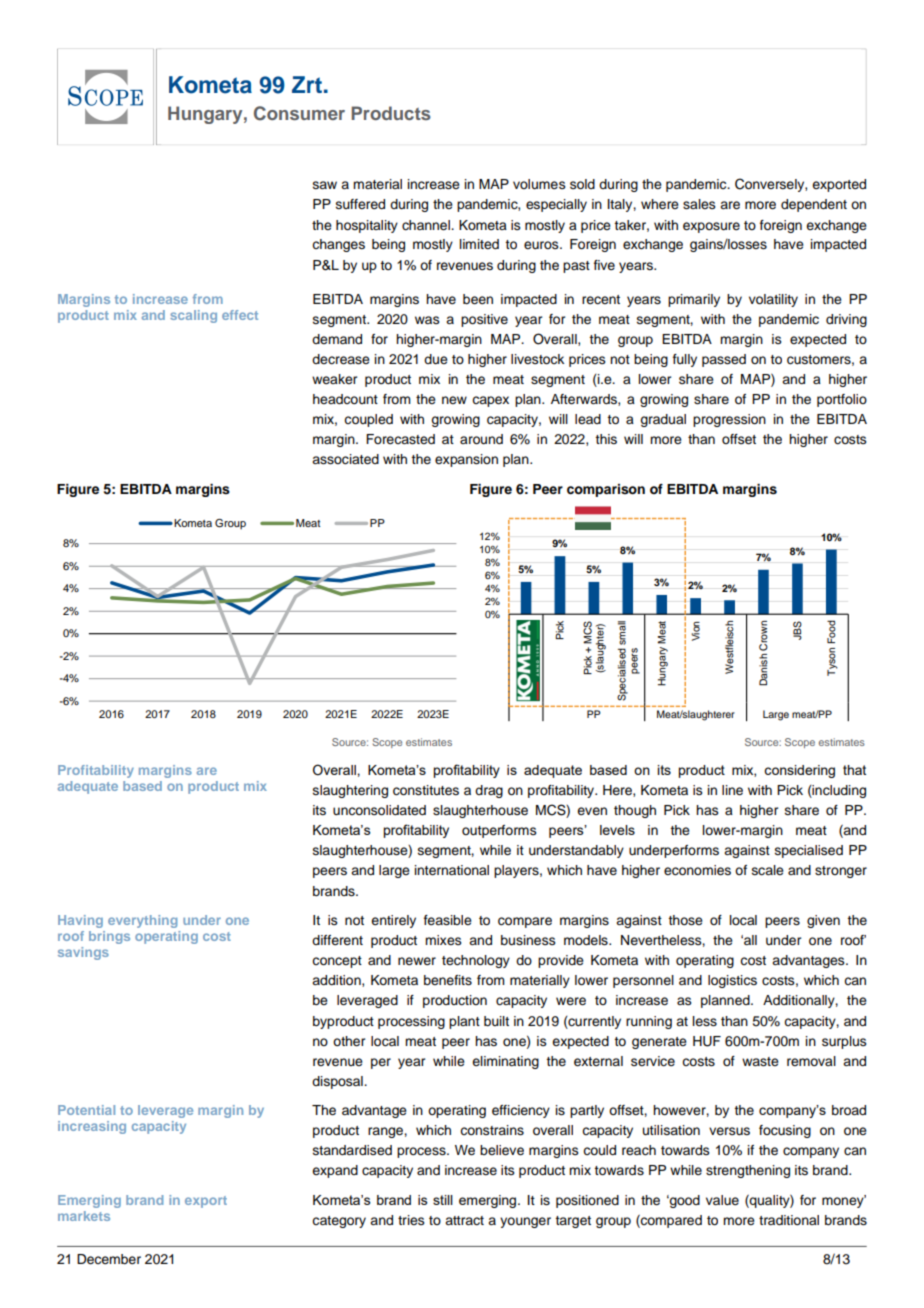 This image has width=924, height=1308. What do you see at coordinates (539, 184) in the image?
I see `volumes` at bounding box center [539, 184].
